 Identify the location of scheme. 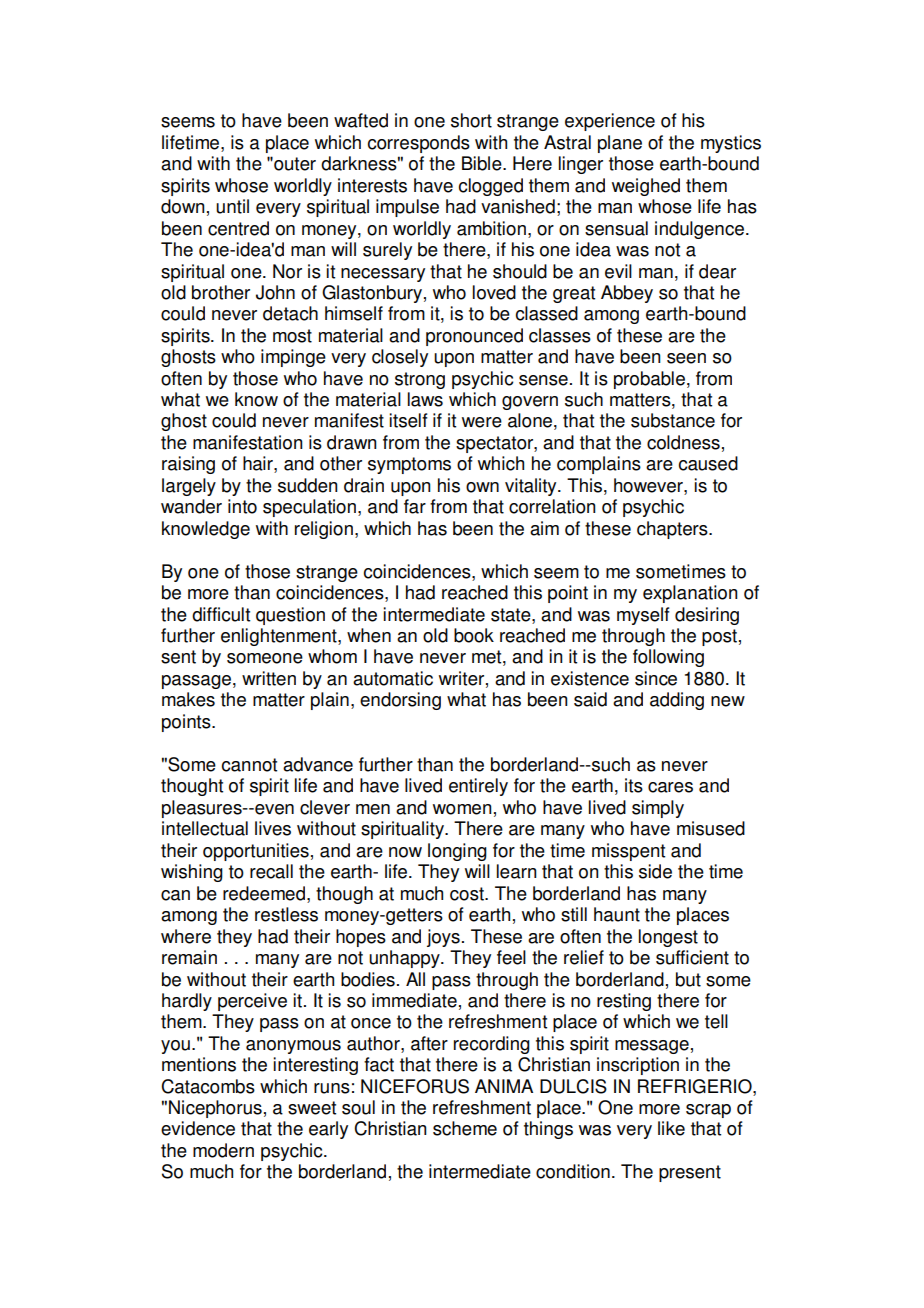
(465, 1128).
